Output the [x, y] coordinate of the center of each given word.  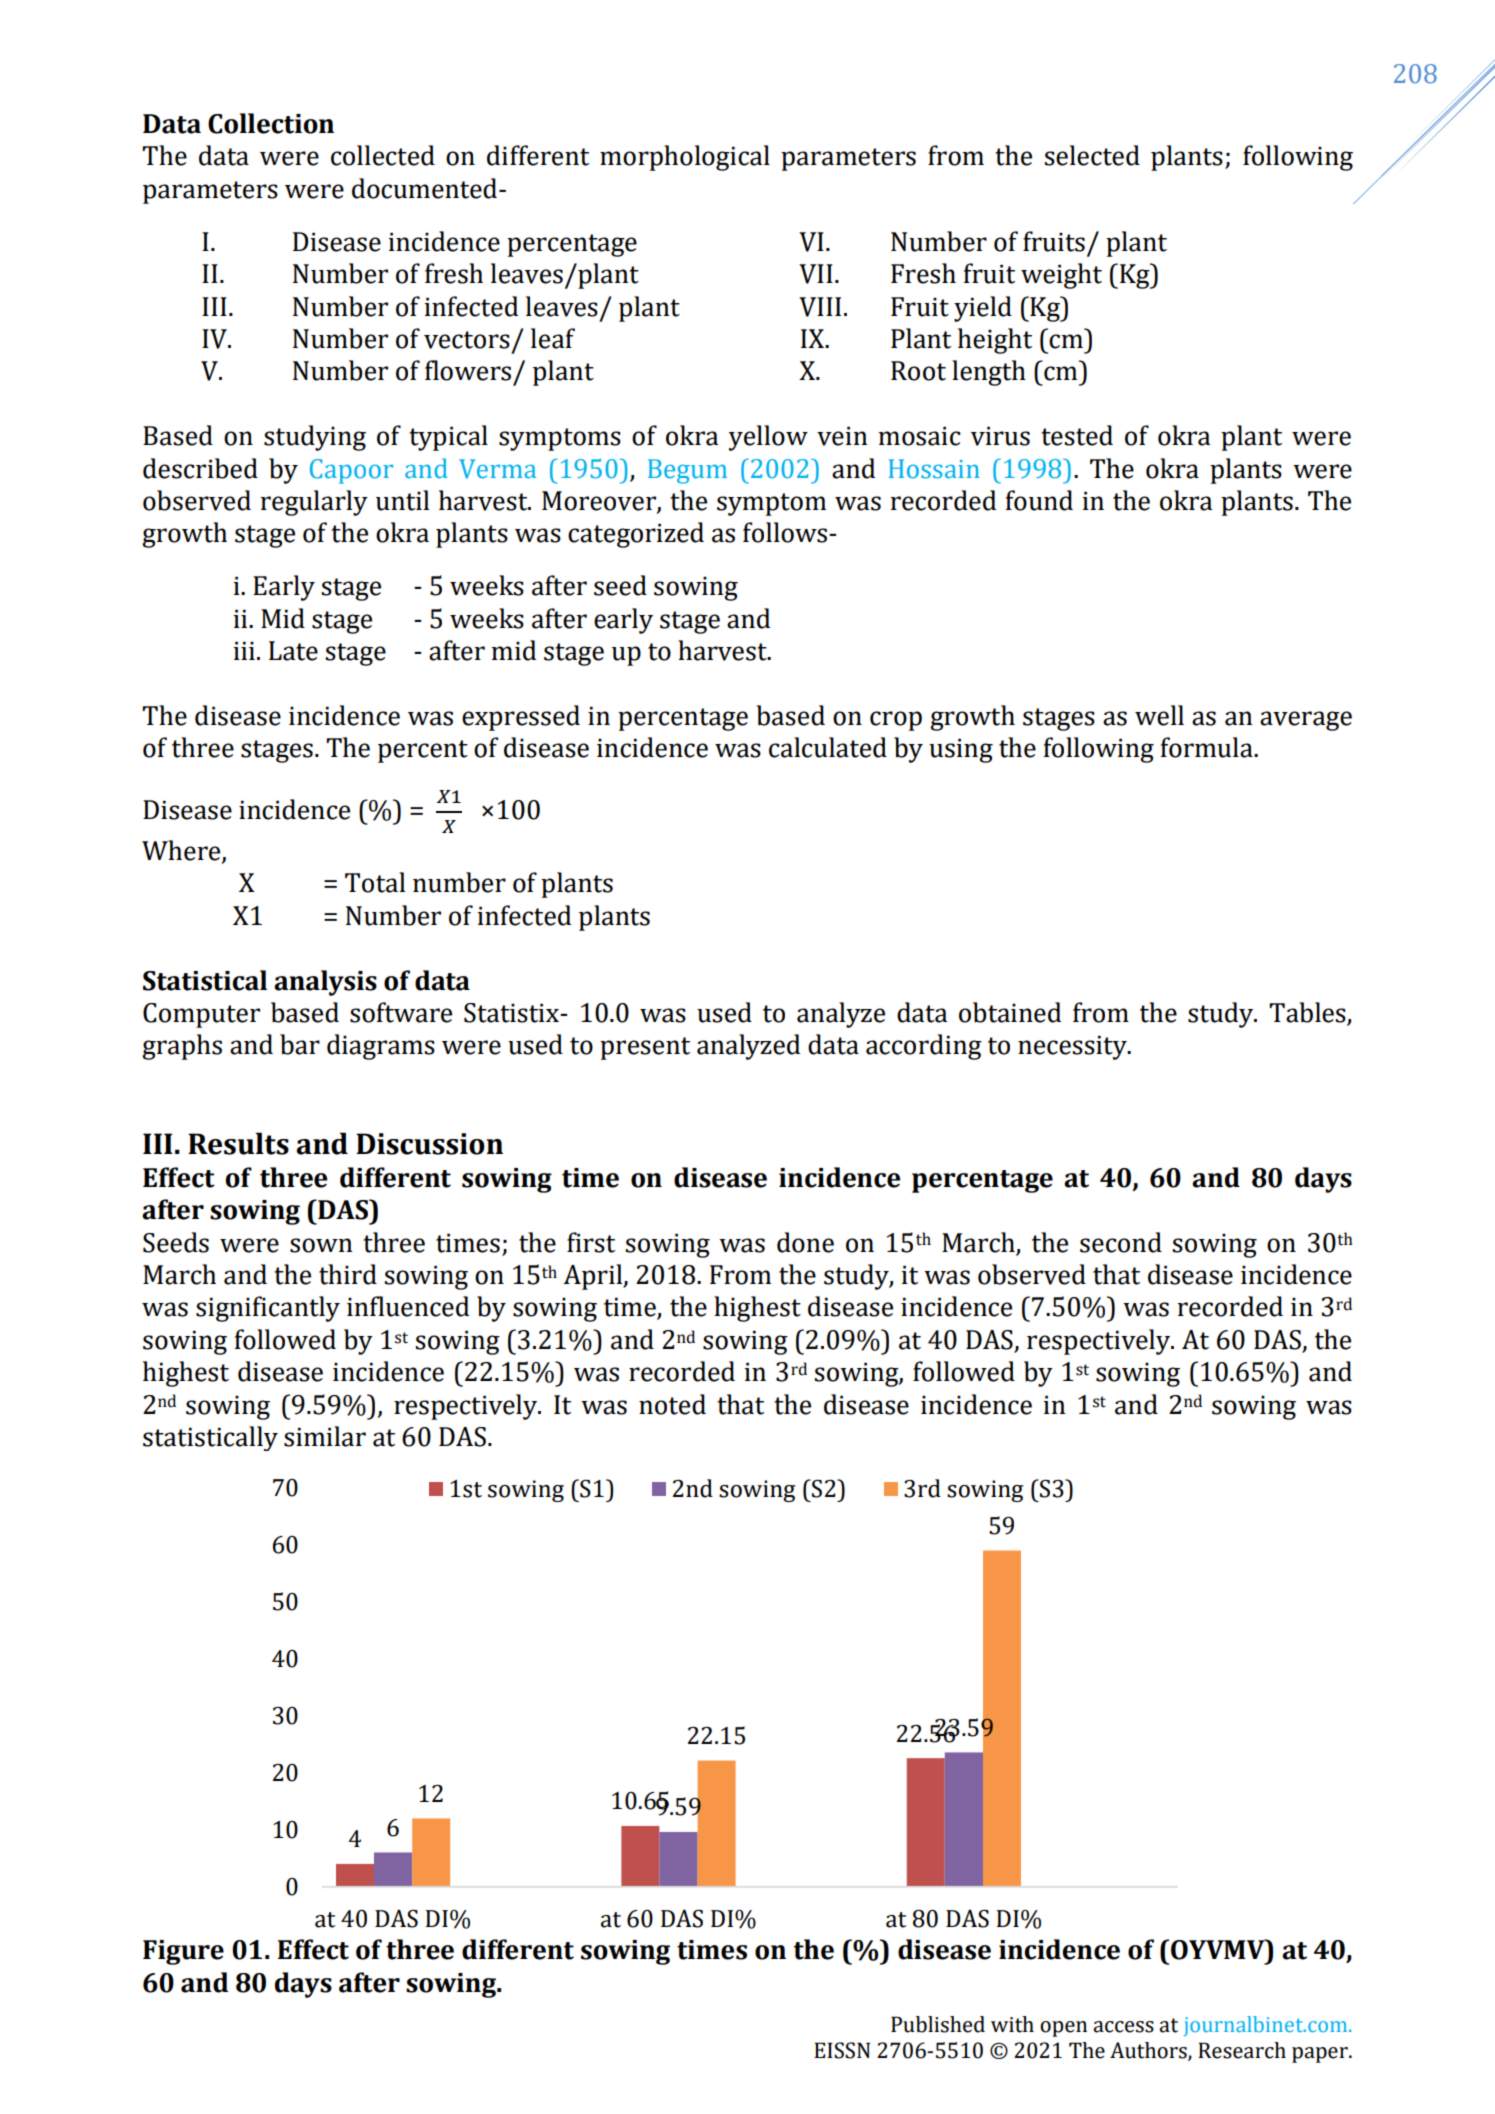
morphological [685, 158]
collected [383, 155]
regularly [314, 503]
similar [325, 1436]
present [645, 1048]
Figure [183, 1952]
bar [300, 1044]
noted [672, 1404]
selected [1092, 155]
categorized [636, 535]
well [1159, 715]
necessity [1073, 1047]
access [1123, 2027]
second [1121, 1242]
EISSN [842, 2050]
